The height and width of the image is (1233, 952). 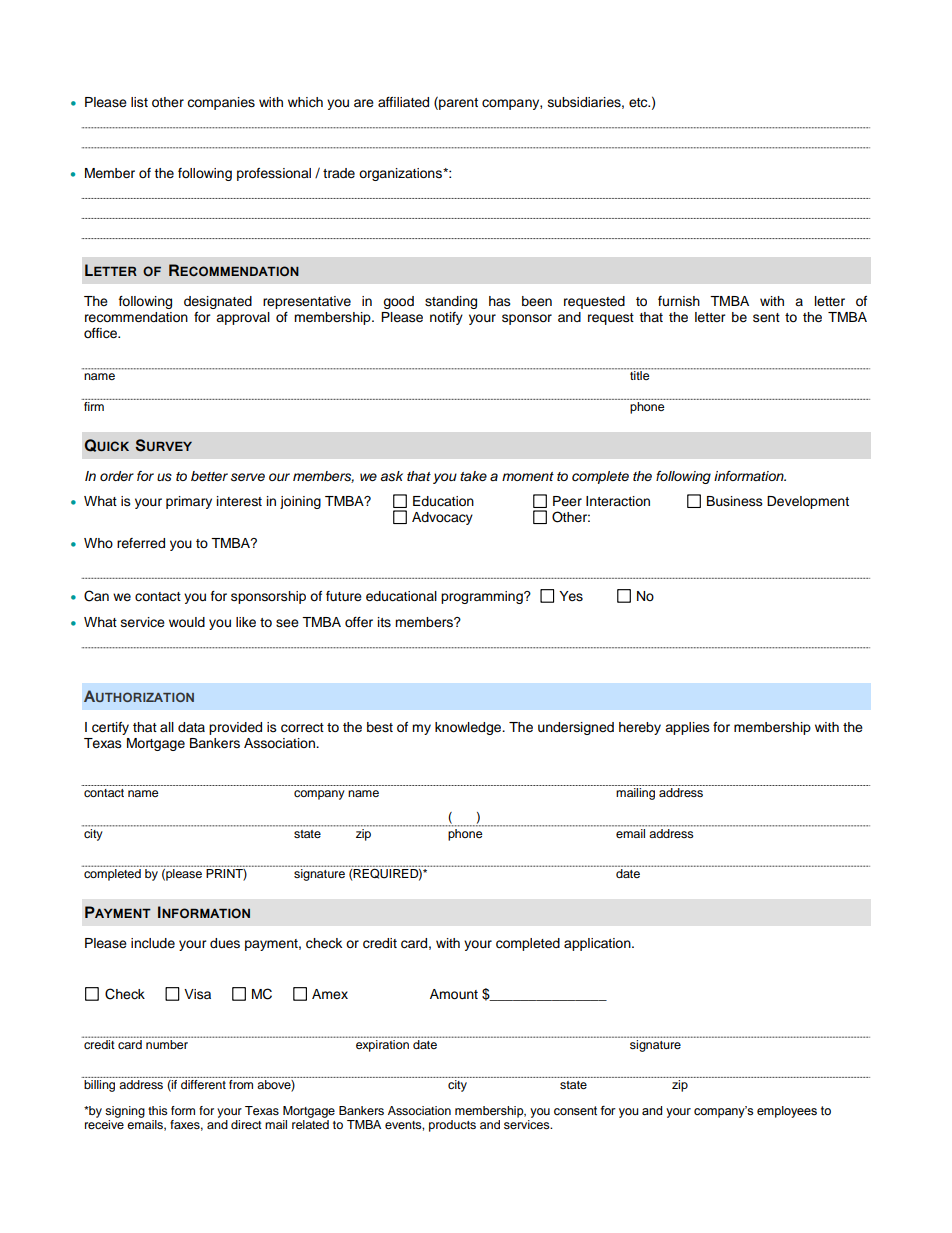 What do you see at coordinates (403, 102) in the image?
I see `affiliated` at bounding box center [403, 102].
